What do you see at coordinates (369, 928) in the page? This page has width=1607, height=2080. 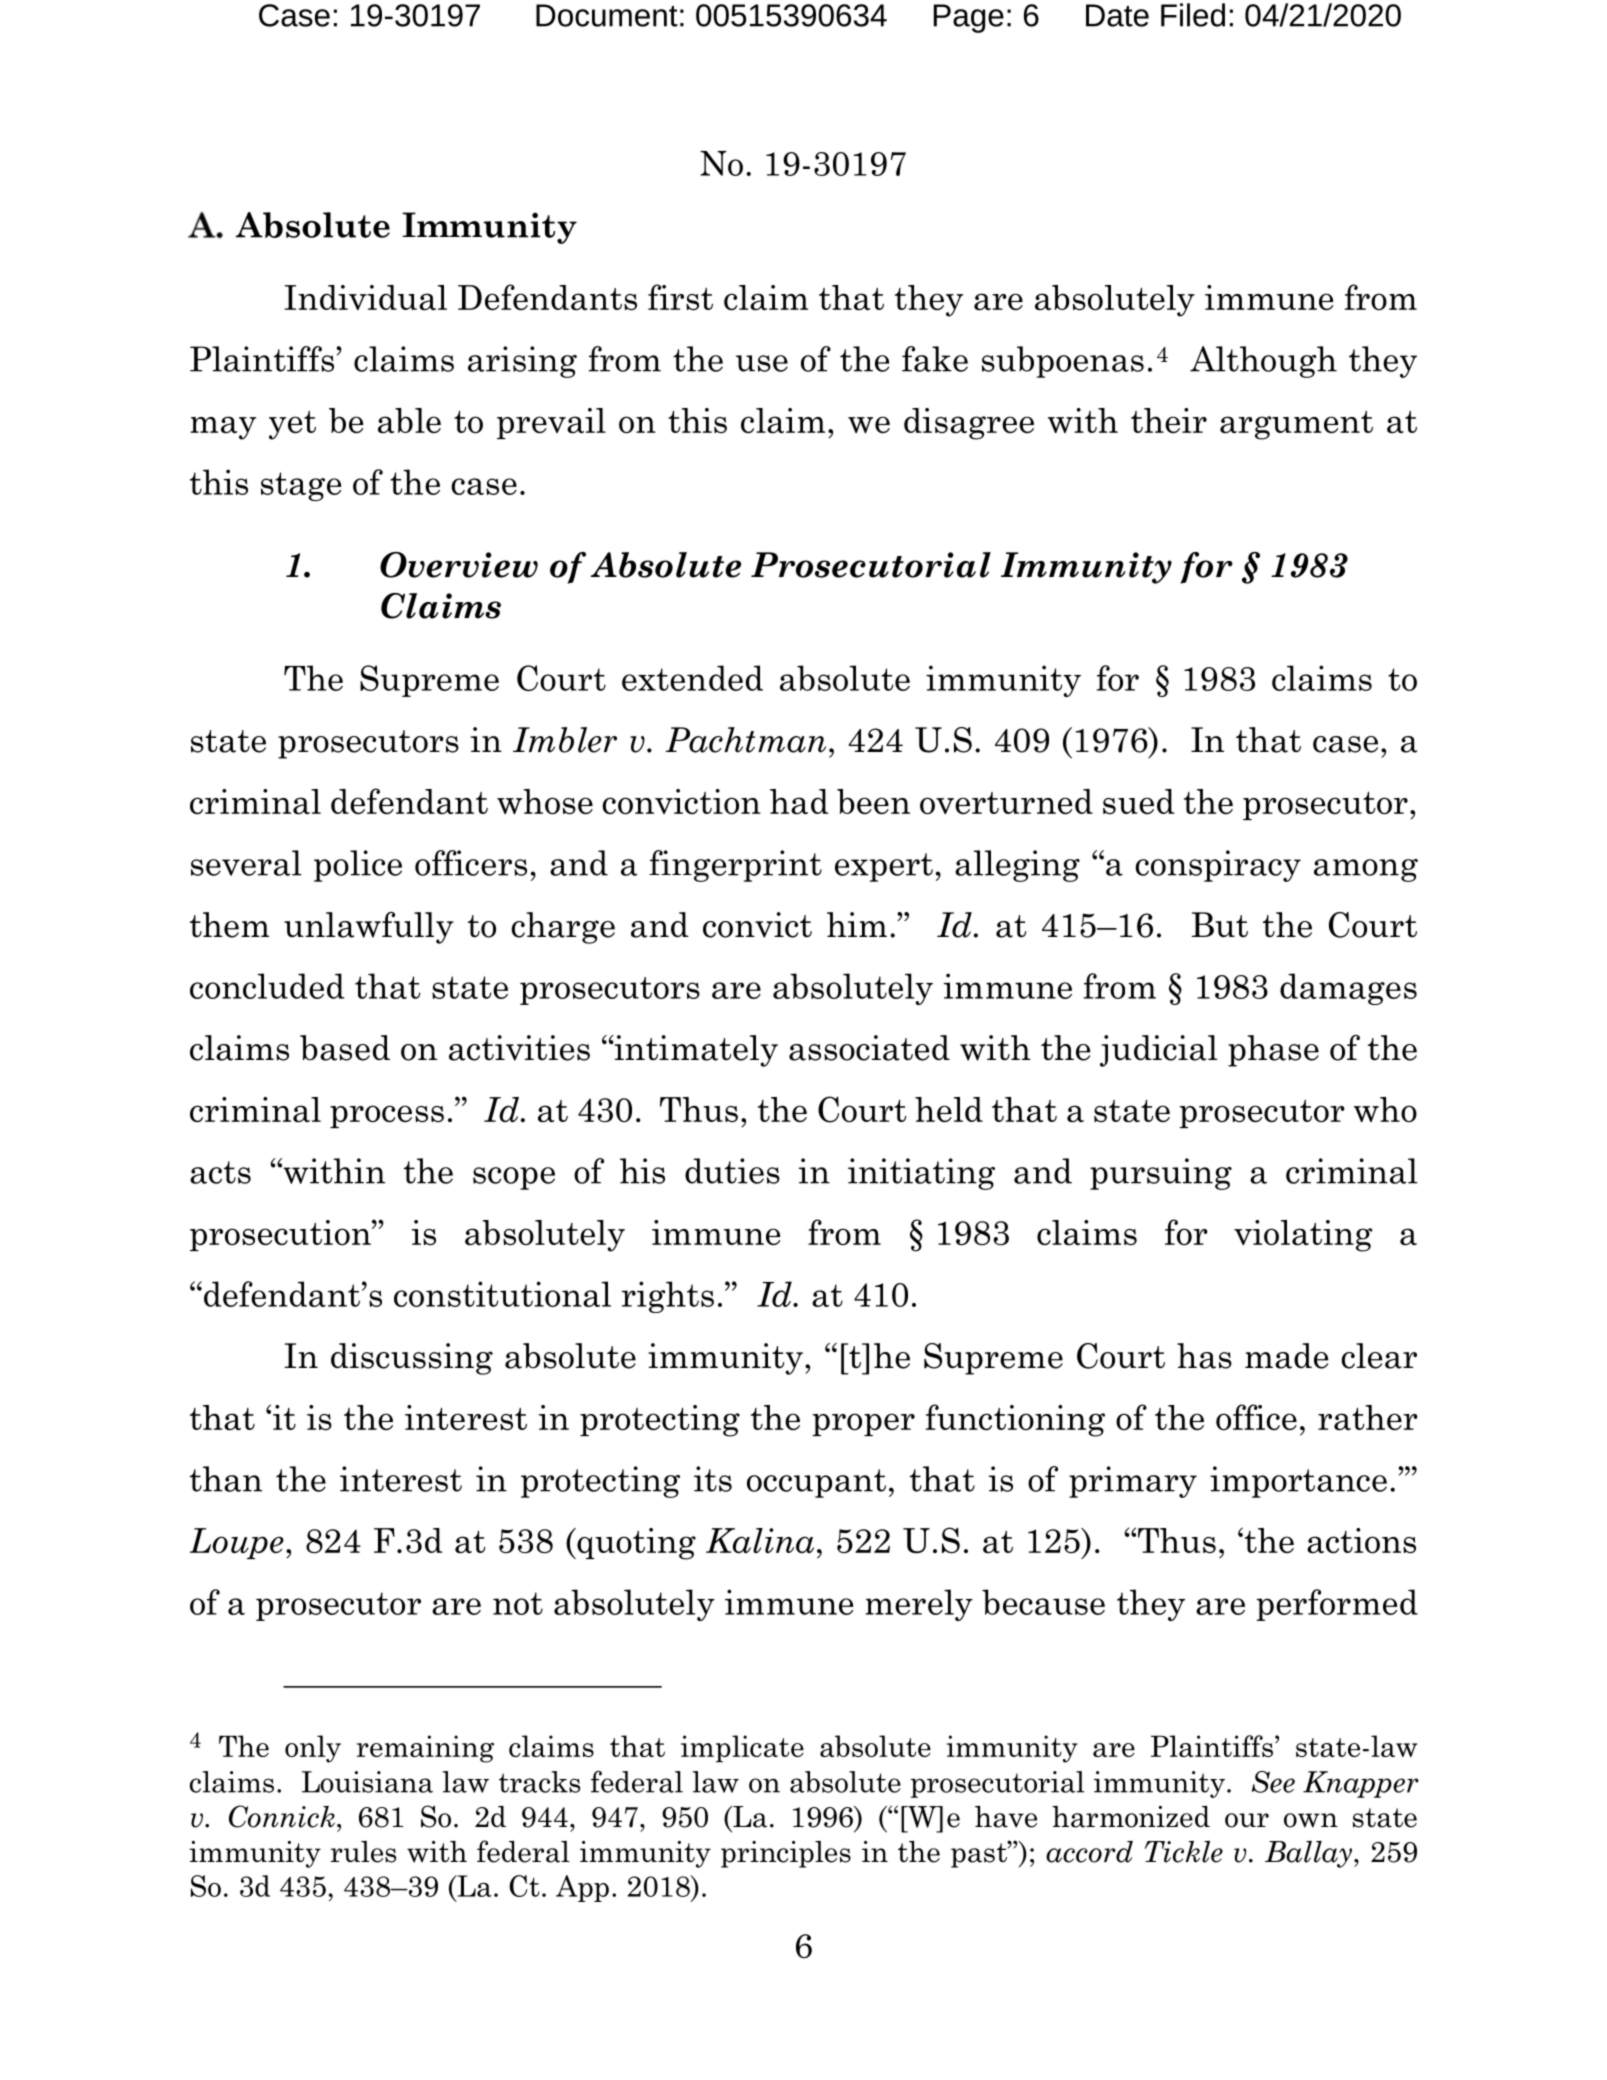 I see `unlawfully` at bounding box center [369, 928].
